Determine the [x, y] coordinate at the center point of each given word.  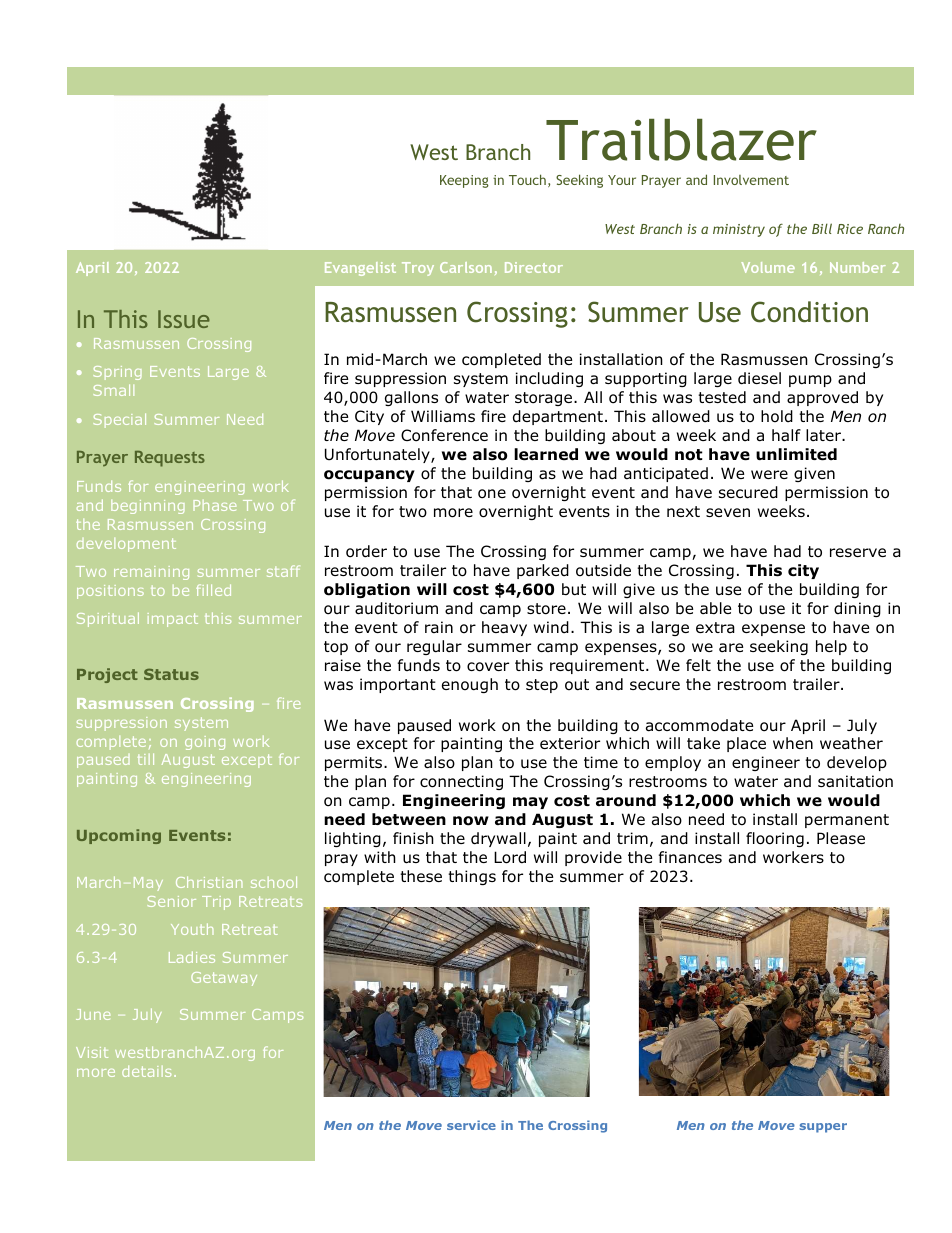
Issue [184, 319]
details [146, 1071]
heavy [504, 628]
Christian [209, 882]
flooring [775, 839]
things [472, 877]
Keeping [464, 181]
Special [119, 420]
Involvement [751, 180]
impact [173, 620]
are [731, 647]
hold [777, 416]
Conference [444, 435]
